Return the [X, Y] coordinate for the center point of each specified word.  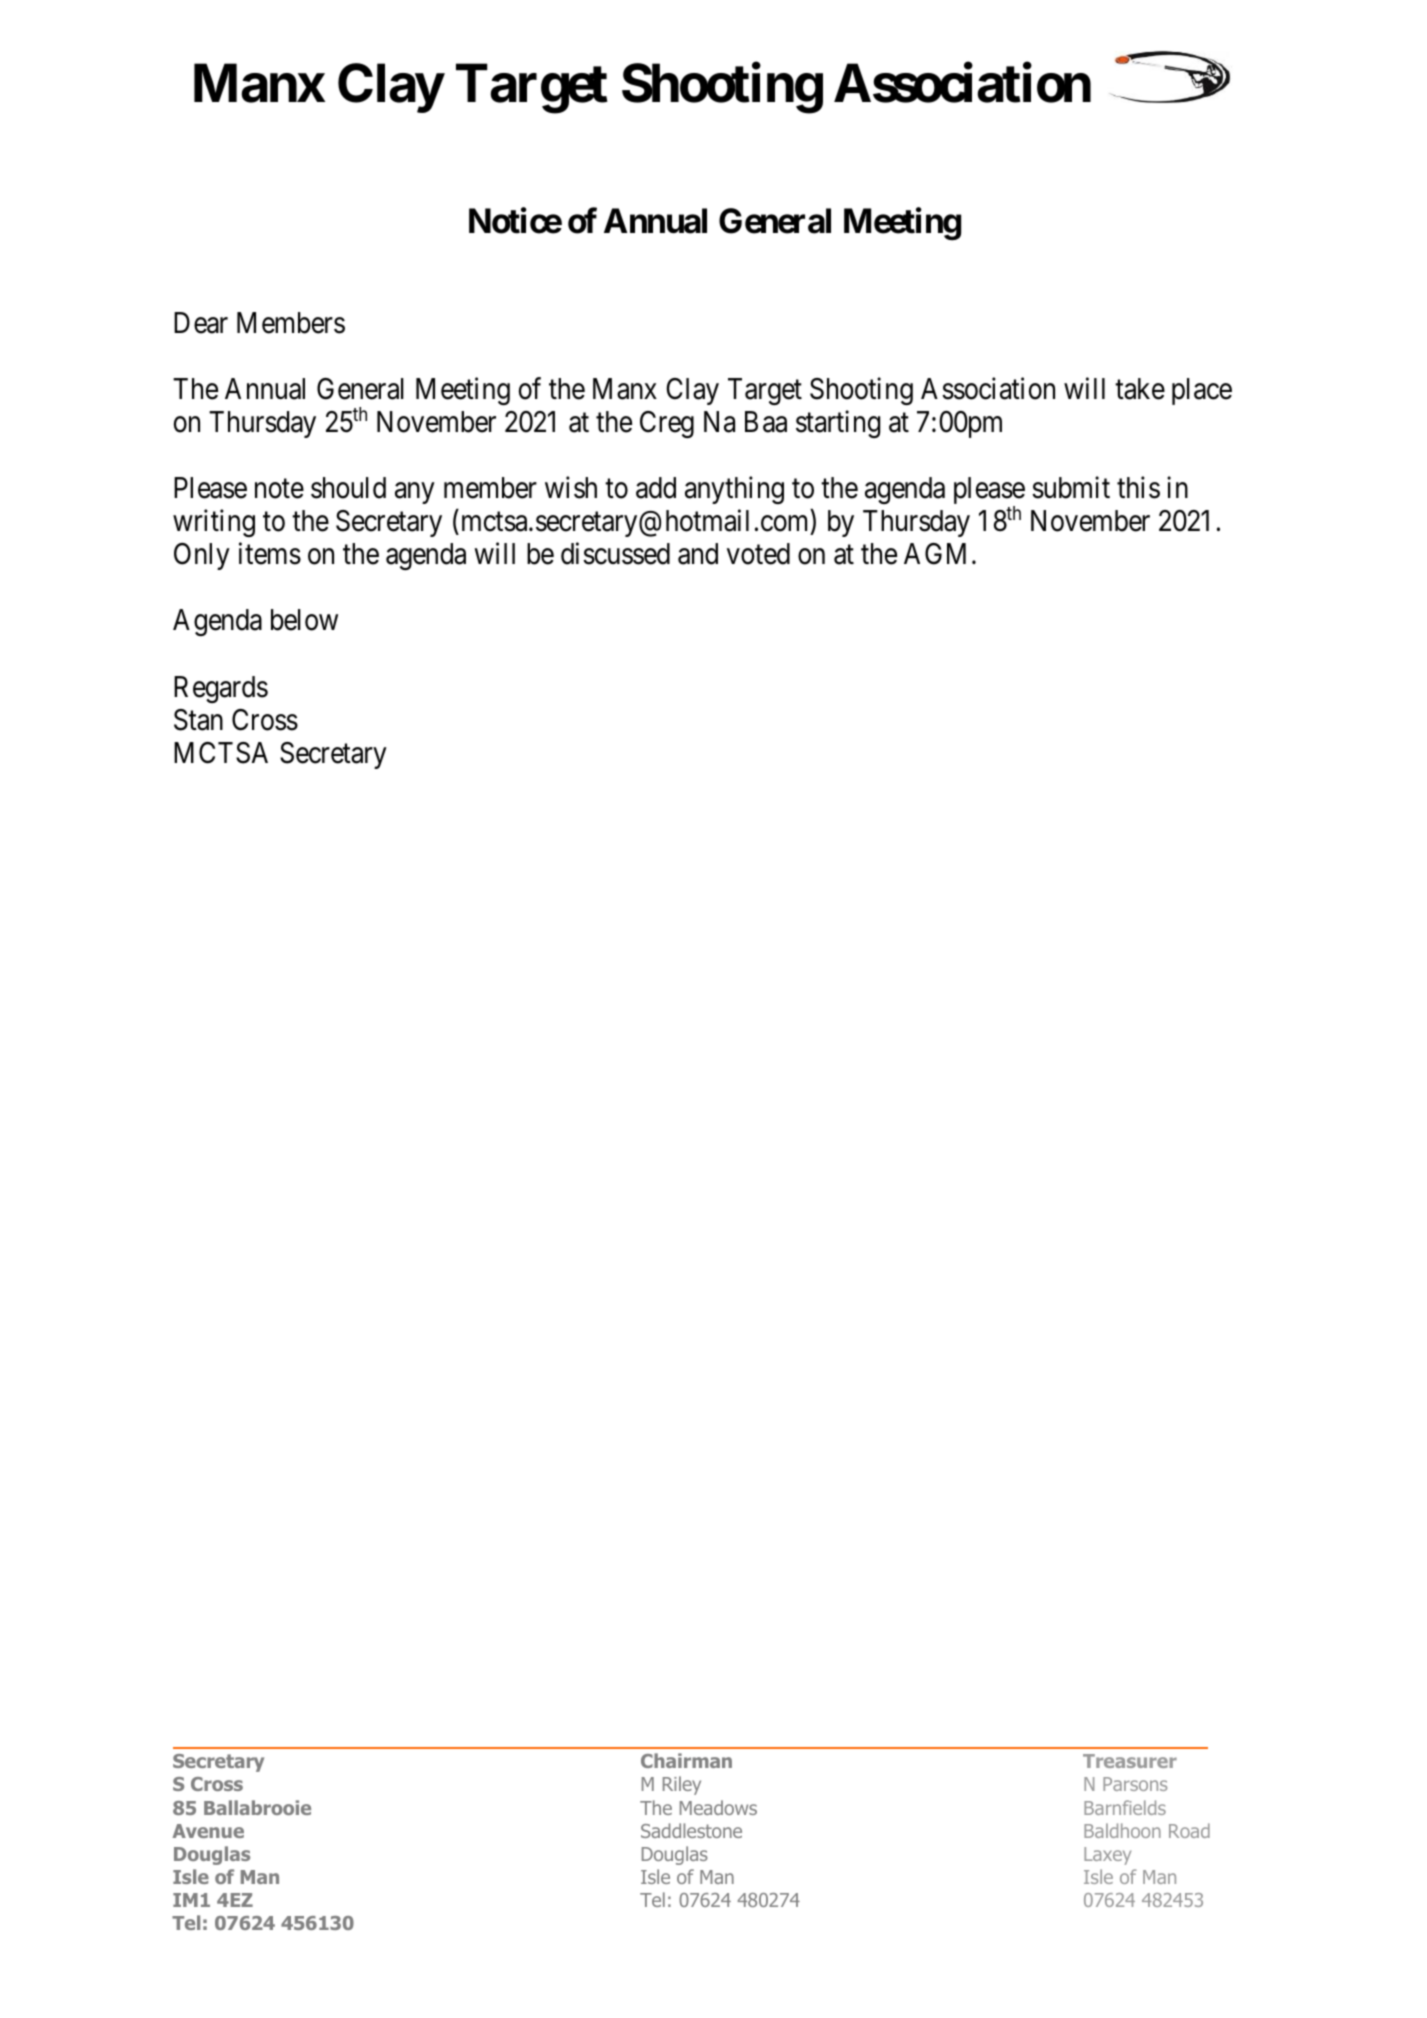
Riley [682, 1785]
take [1140, 389]
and [698, 554]
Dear [201, 323]
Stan [198, 720]
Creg [667, 424]
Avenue [208, 1831]
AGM [935, 554]
